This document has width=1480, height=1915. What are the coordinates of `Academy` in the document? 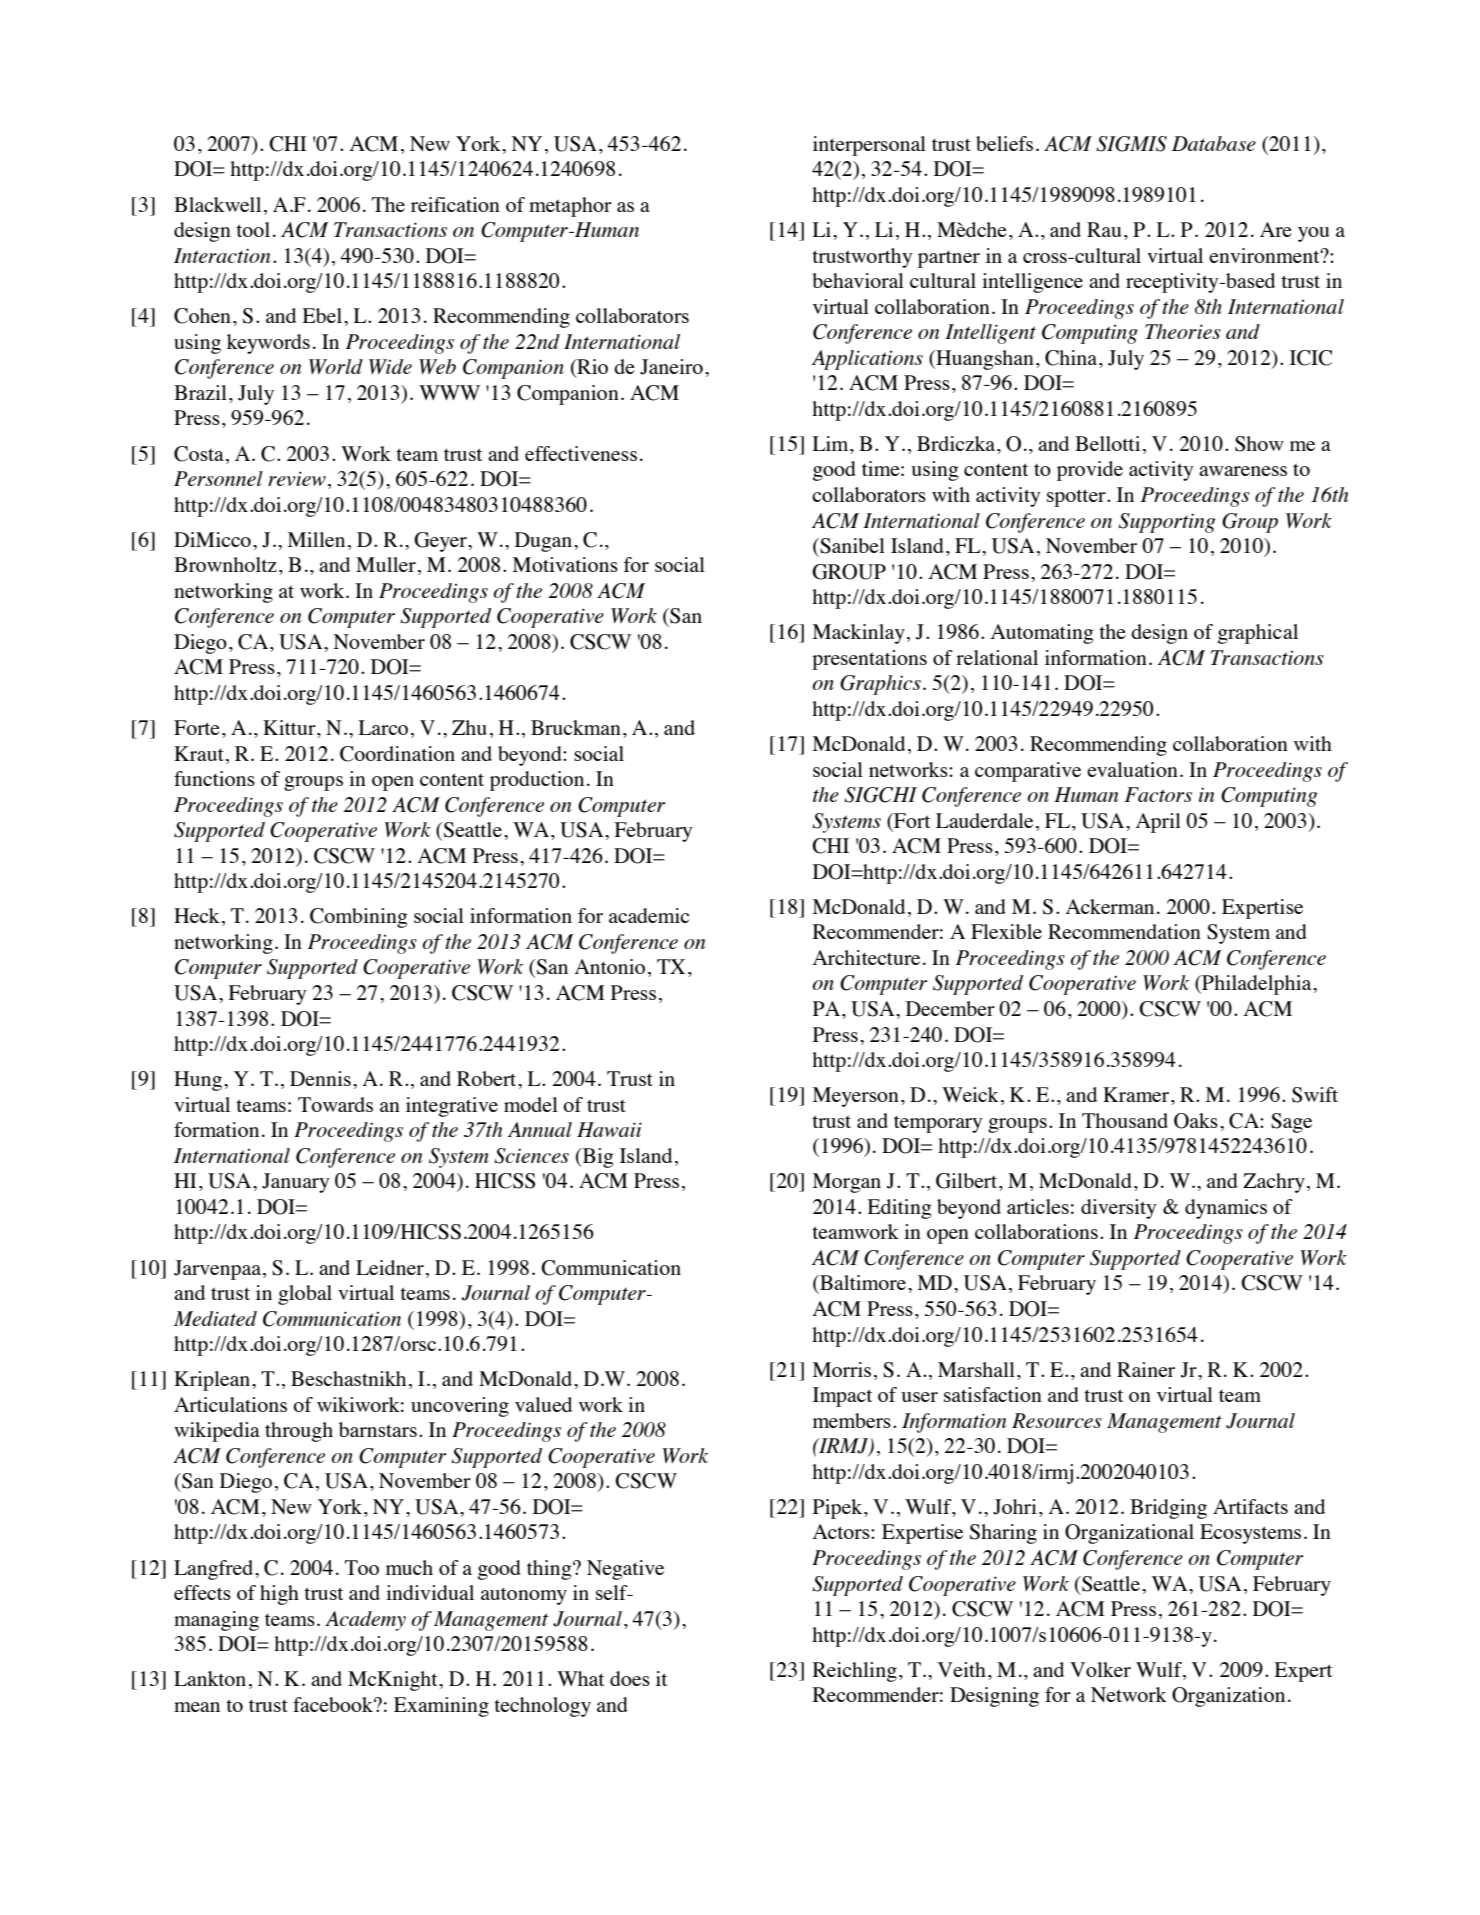 It's located at (365, 1621).
